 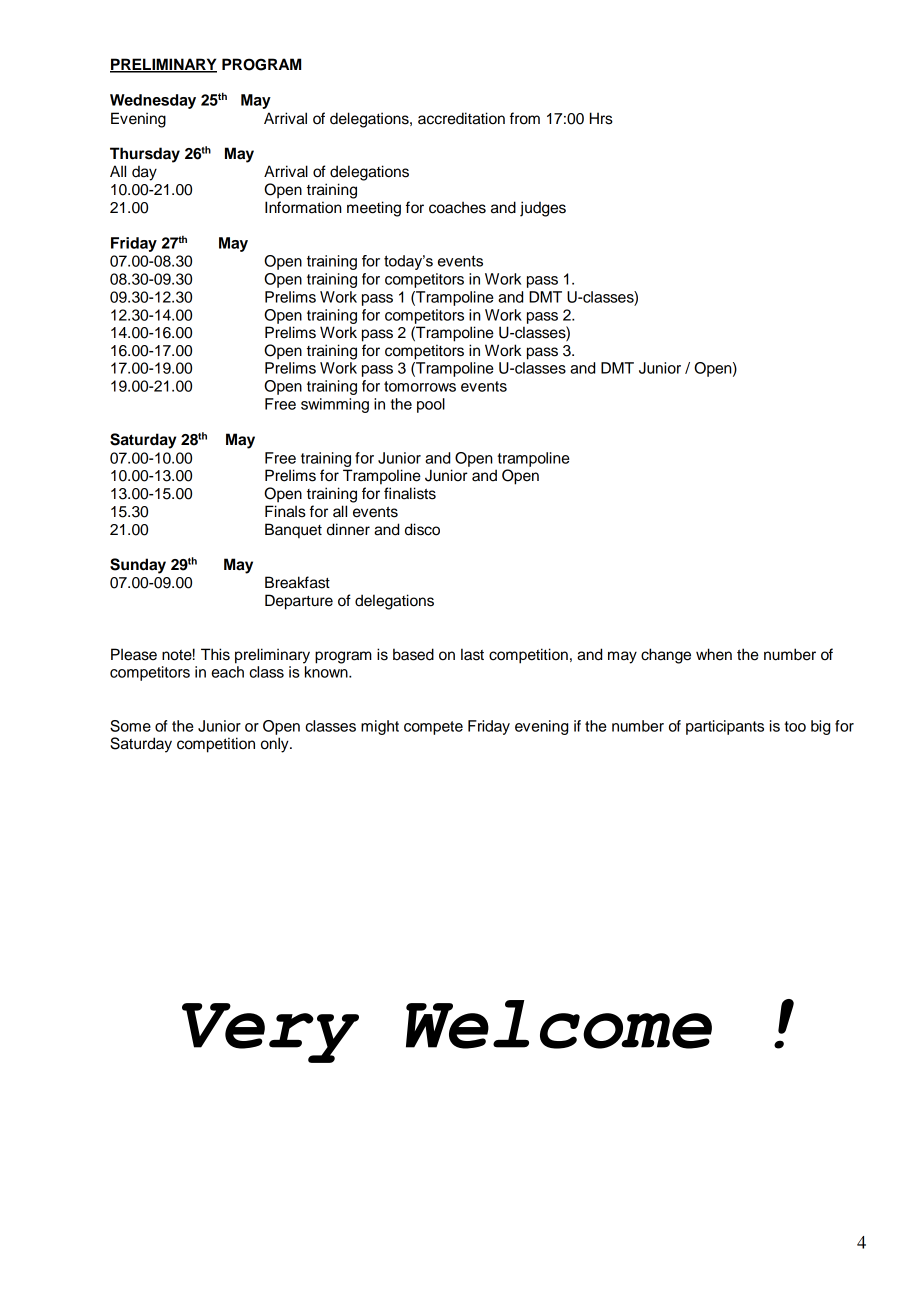 I want to click on Very, so click(x=270, y=1033).
